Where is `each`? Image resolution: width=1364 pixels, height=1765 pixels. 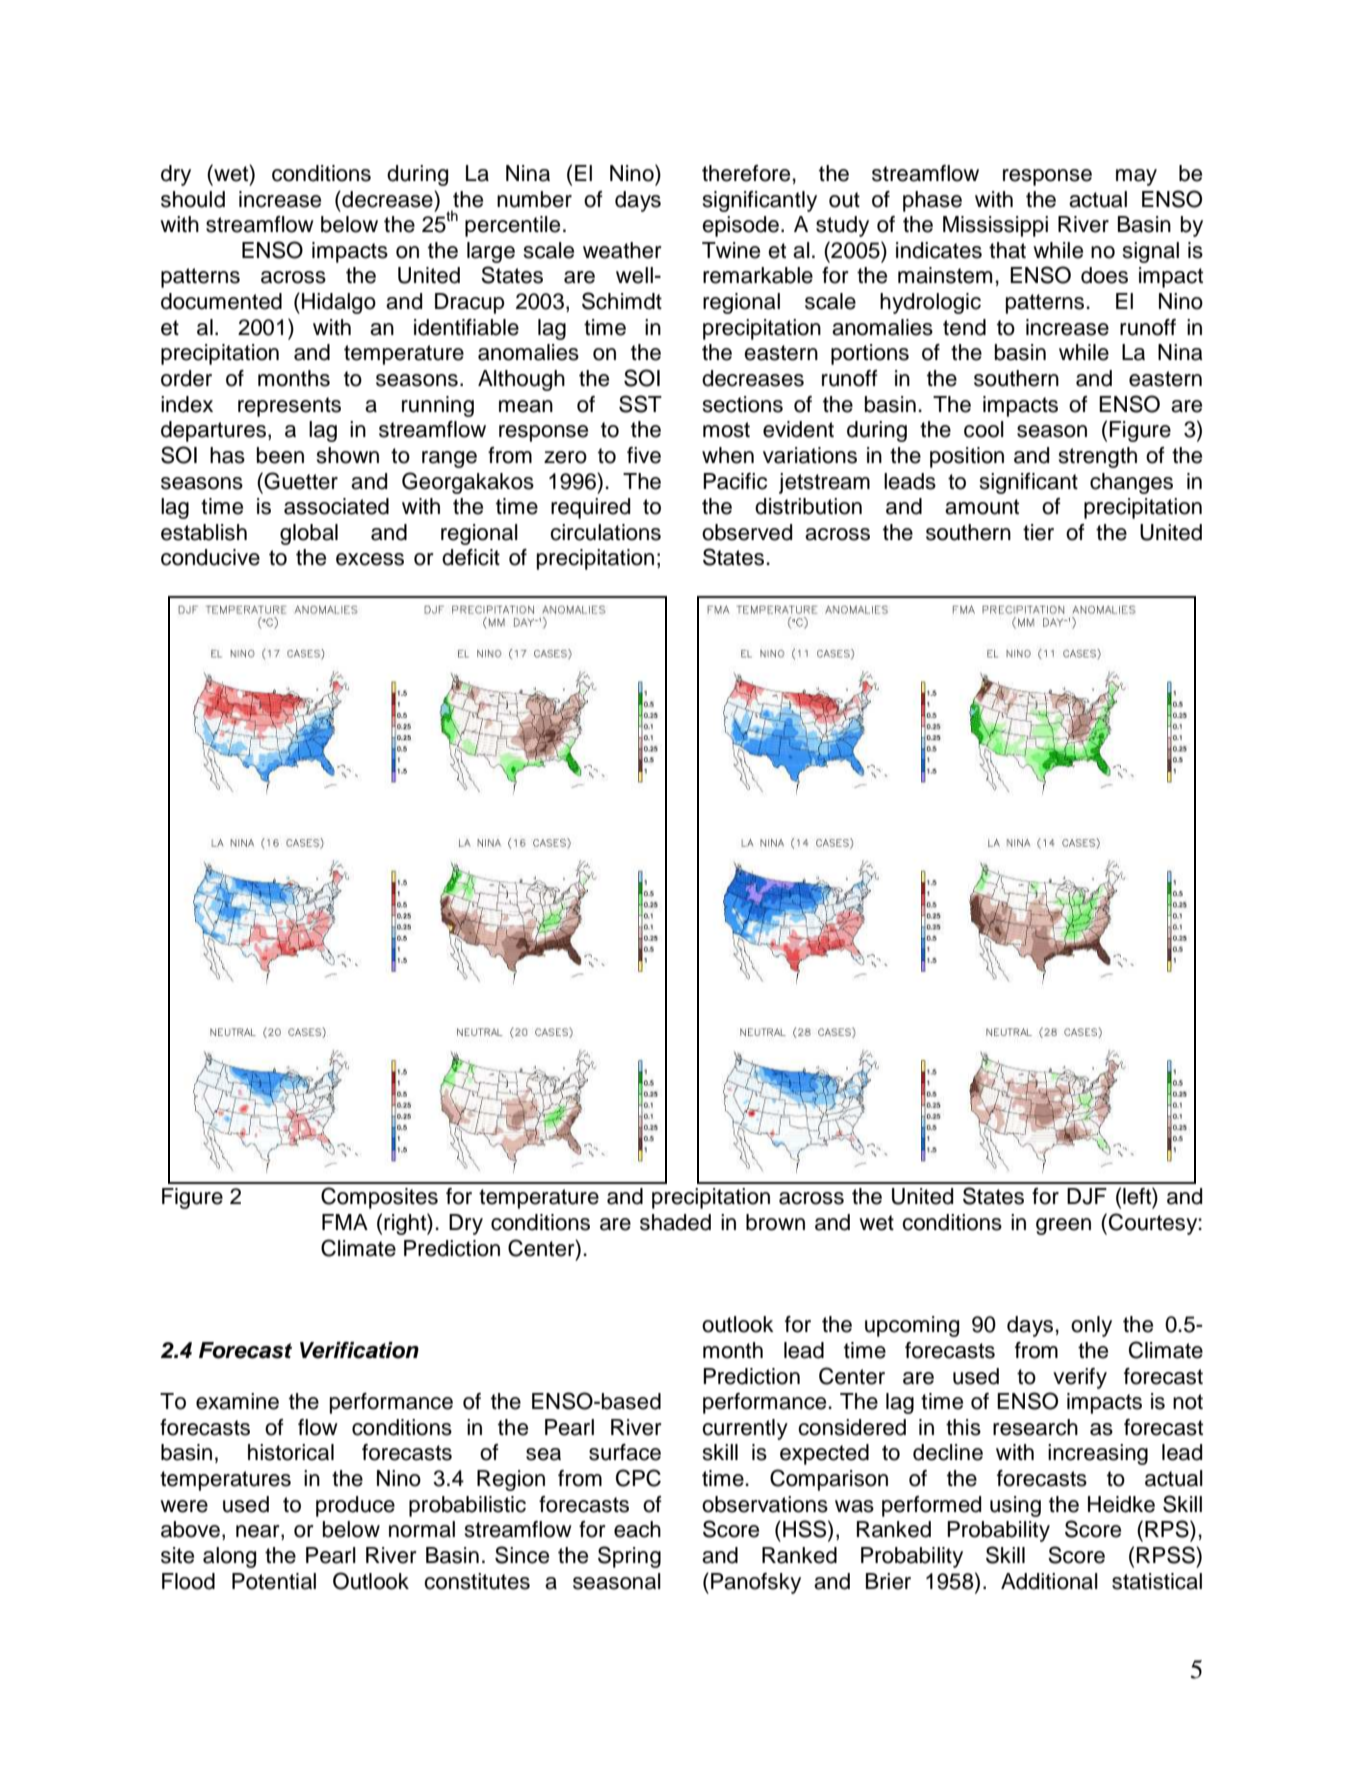
each is located at coordinates (637, 1529).
